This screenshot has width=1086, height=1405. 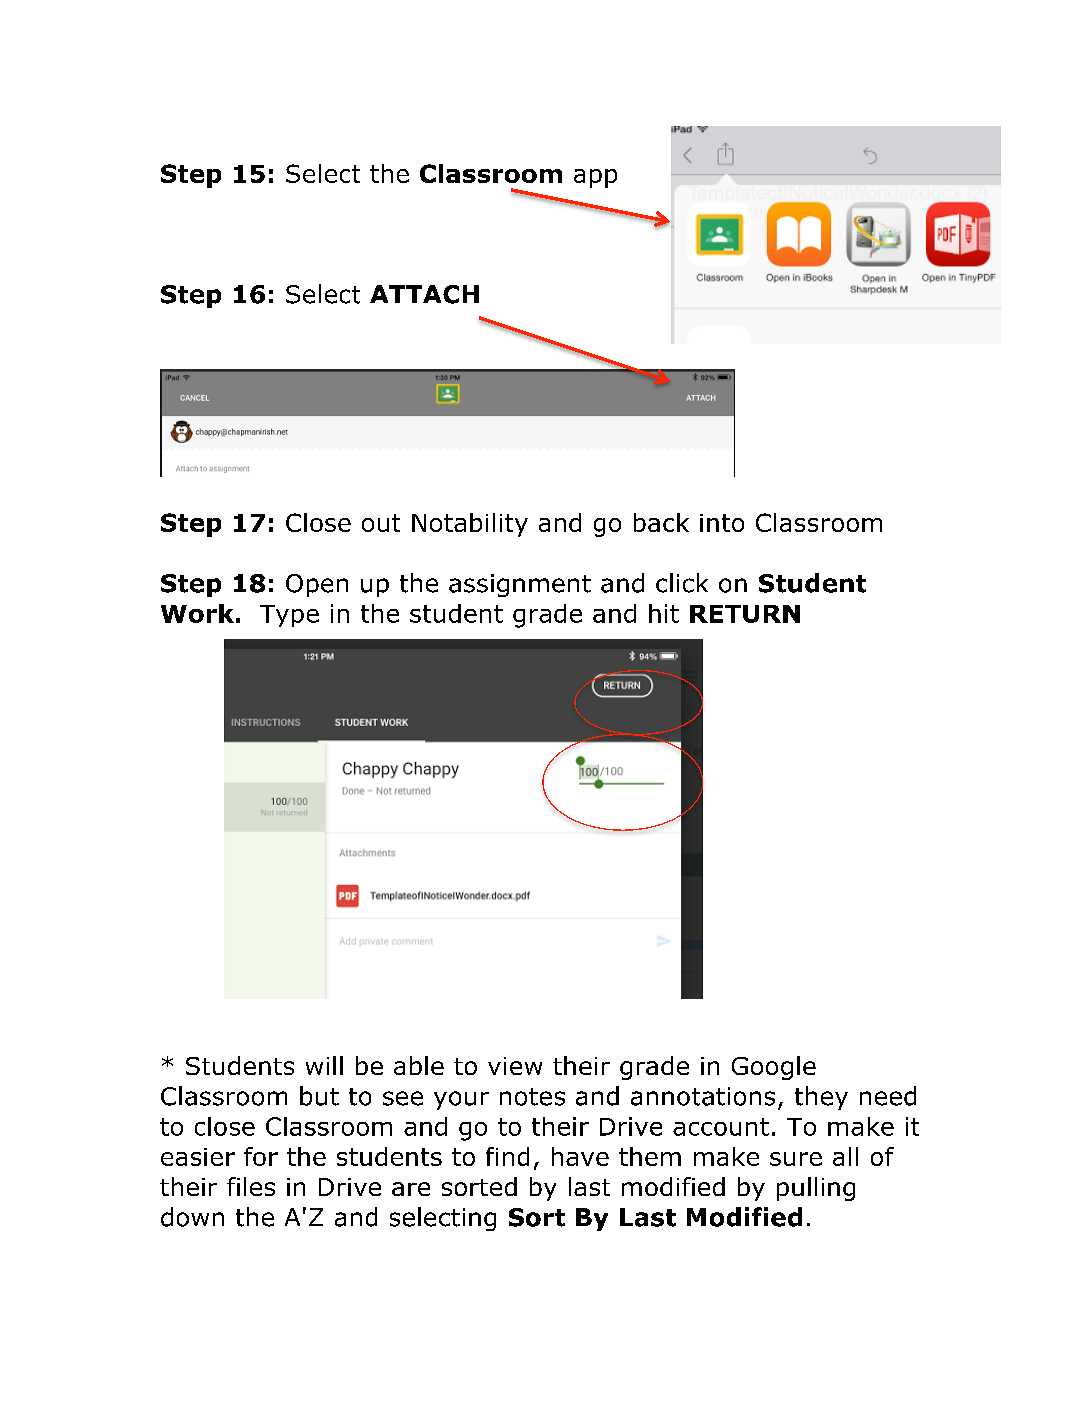 What do you see at coordinates (507, 1156) in the screenshot?
I see `find` at bounding box center [507, 1156].
